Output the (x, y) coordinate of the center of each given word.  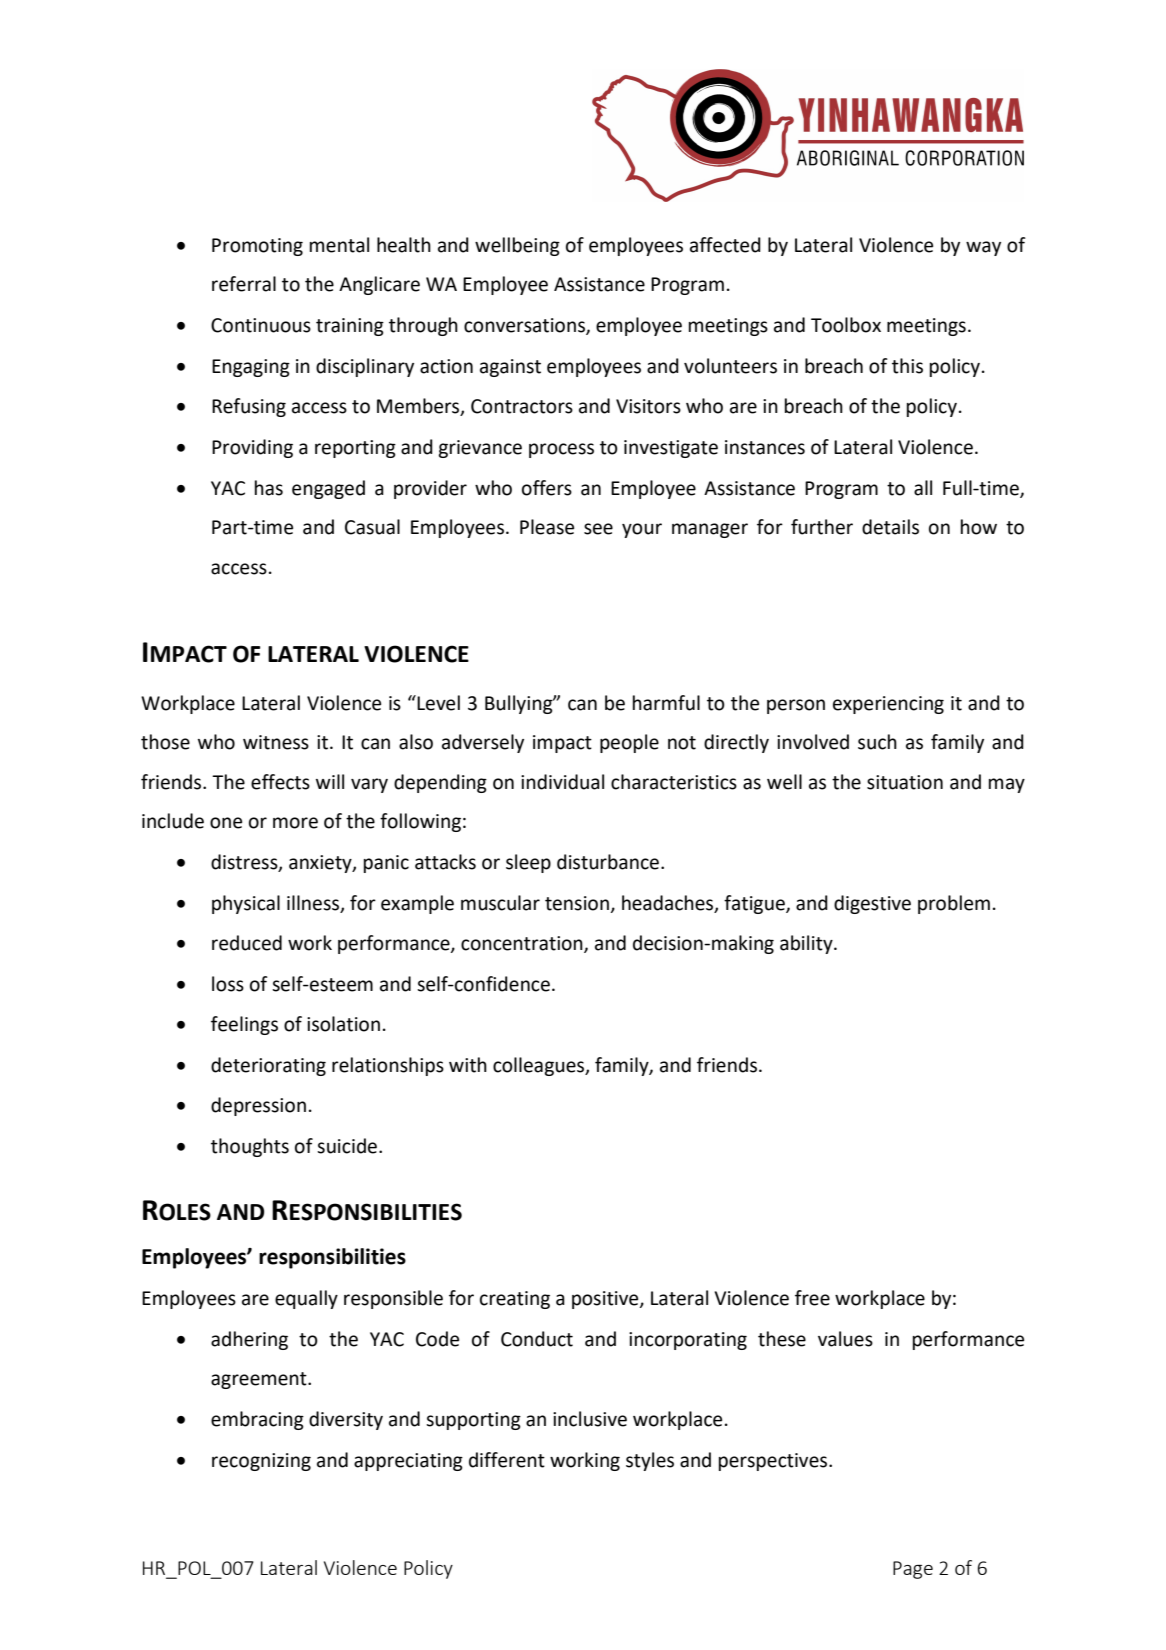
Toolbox (846, 325)
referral (244, 284)
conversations (525, 326)
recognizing (261, 1462)
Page (913, 1570)
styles (650, 1461)
